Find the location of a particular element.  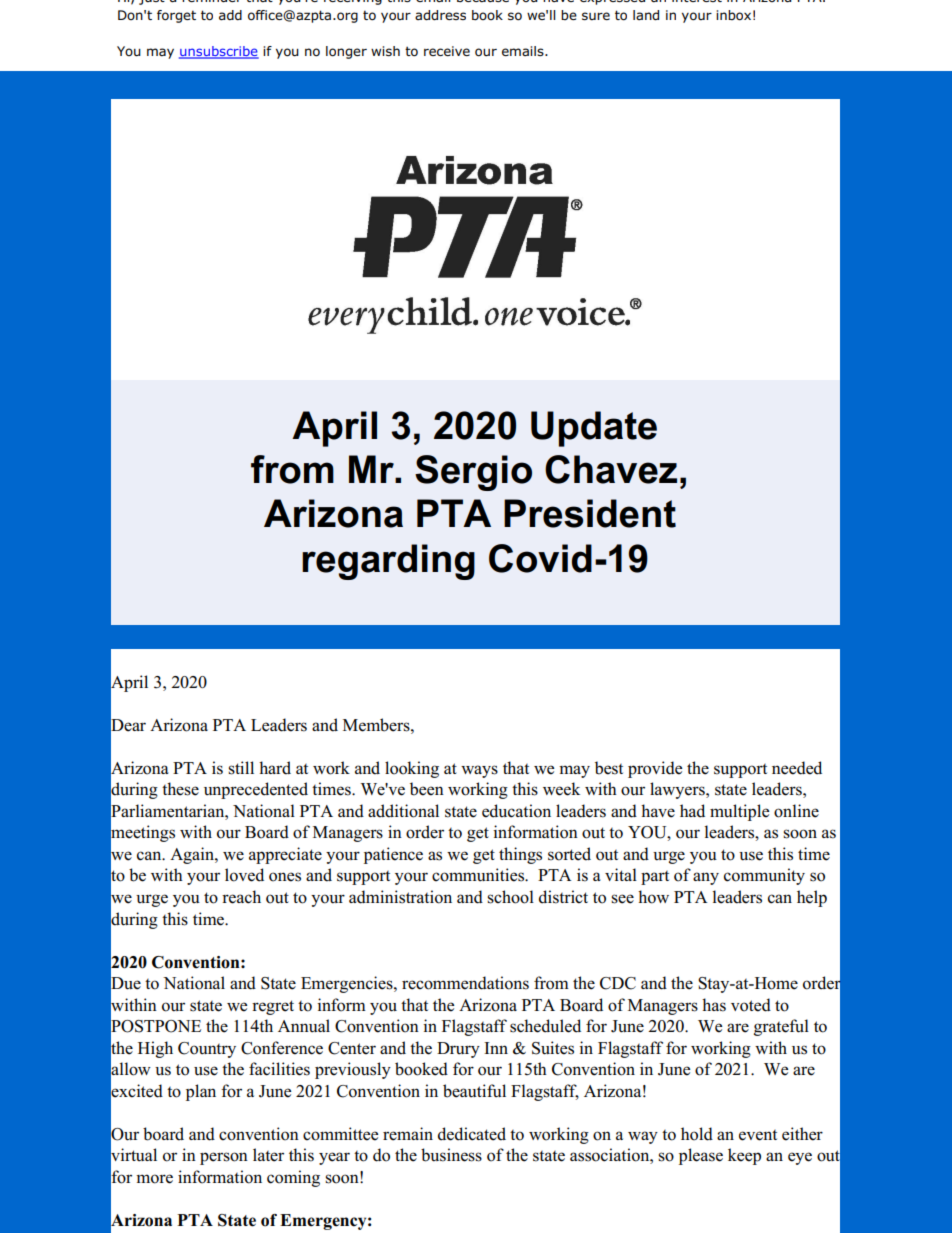

multiple is located at coordinates (739, 812).
